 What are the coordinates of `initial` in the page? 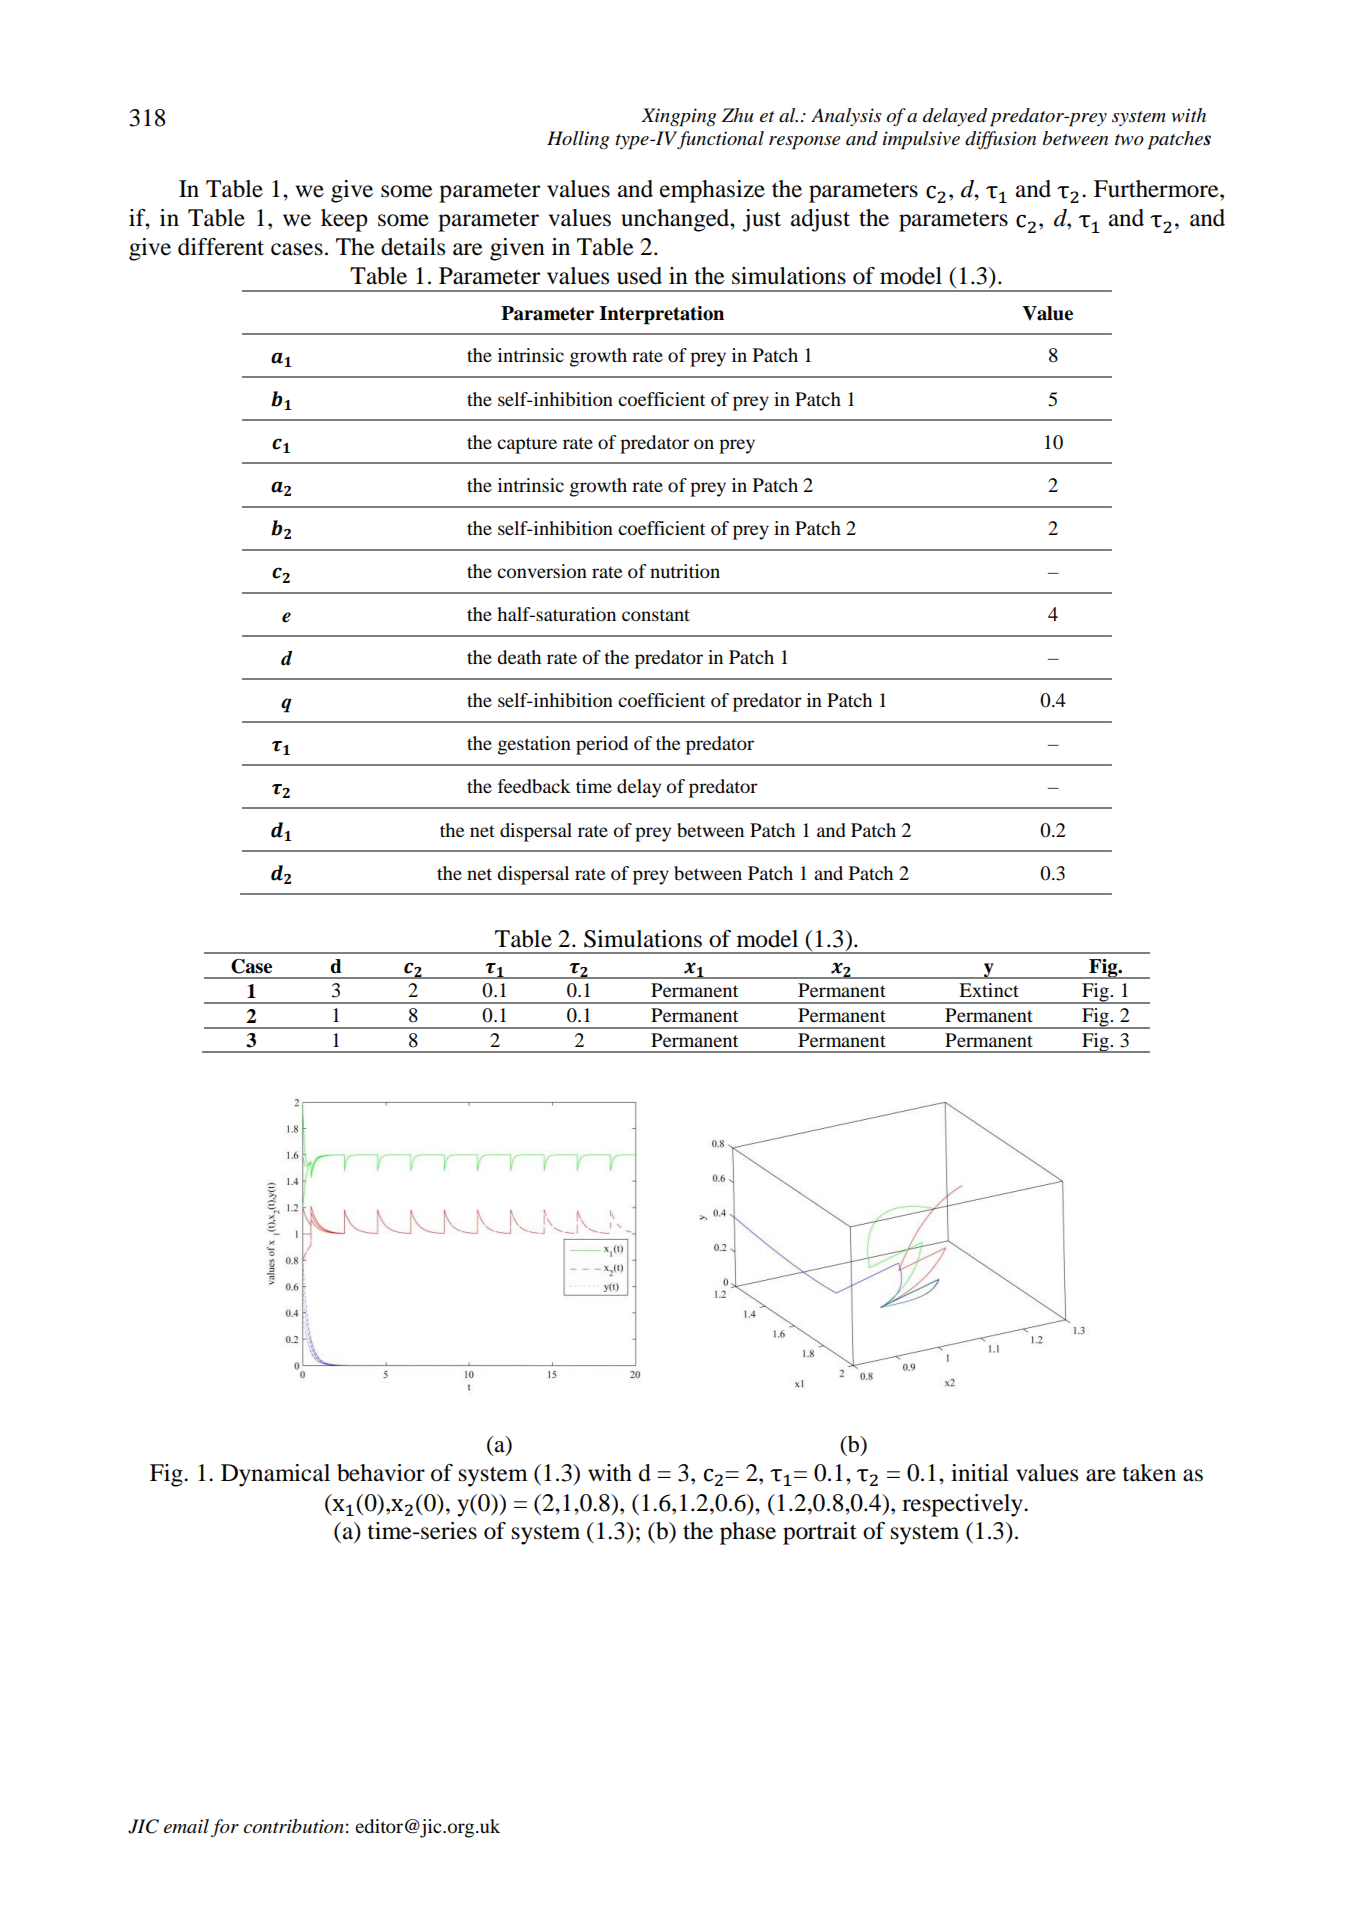 It's located at (980, 1473).
